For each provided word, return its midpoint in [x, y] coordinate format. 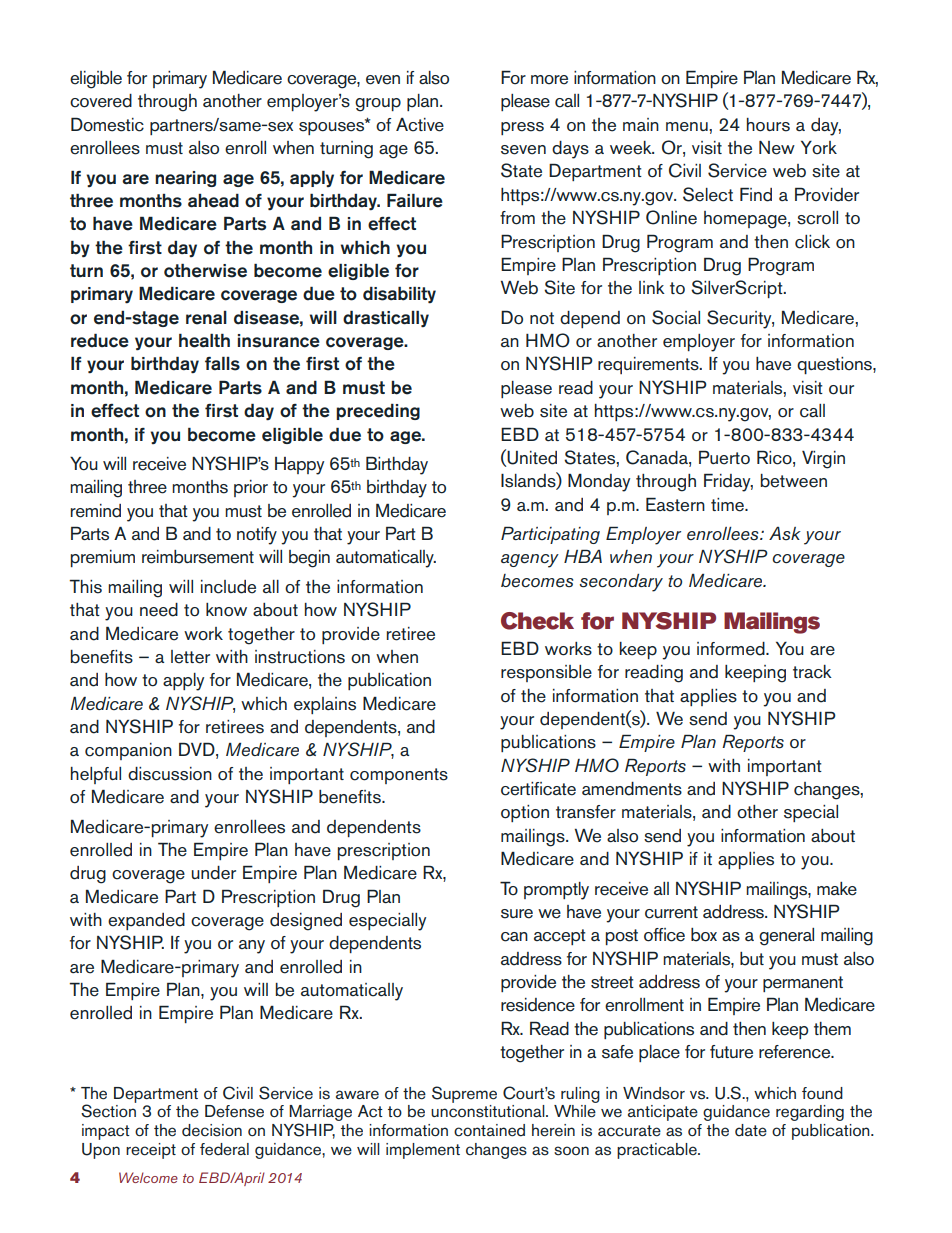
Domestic [107, 124]
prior [251, 488]
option [525, 813]
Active [420, 125]
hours [768, 125]
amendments [632, 789]
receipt [151, 1151]
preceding [378, 412]
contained [489, 1130]
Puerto [724, 457]
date [751, 1130]
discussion [170, 774]
